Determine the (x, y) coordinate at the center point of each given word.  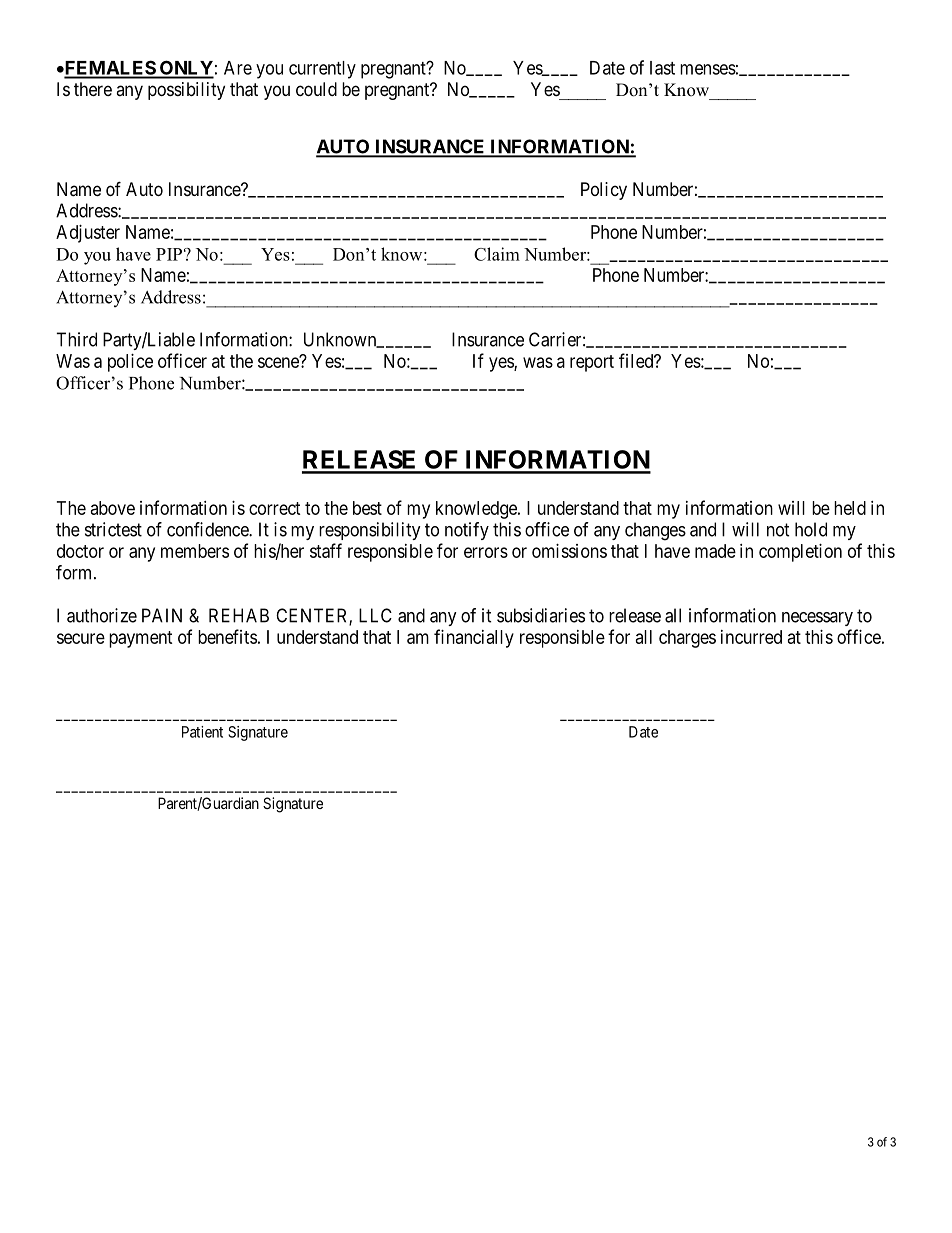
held (850, 508)
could (316, 89)
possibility (186, 91)
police (130, 363)
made (715, 551)
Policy (604, 191)
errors (486, 552)
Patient (202, 732)
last (662, 68)
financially (474, 638)
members (195, 551)
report (592, 363)
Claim (497, 254)
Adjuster (88, 234)
